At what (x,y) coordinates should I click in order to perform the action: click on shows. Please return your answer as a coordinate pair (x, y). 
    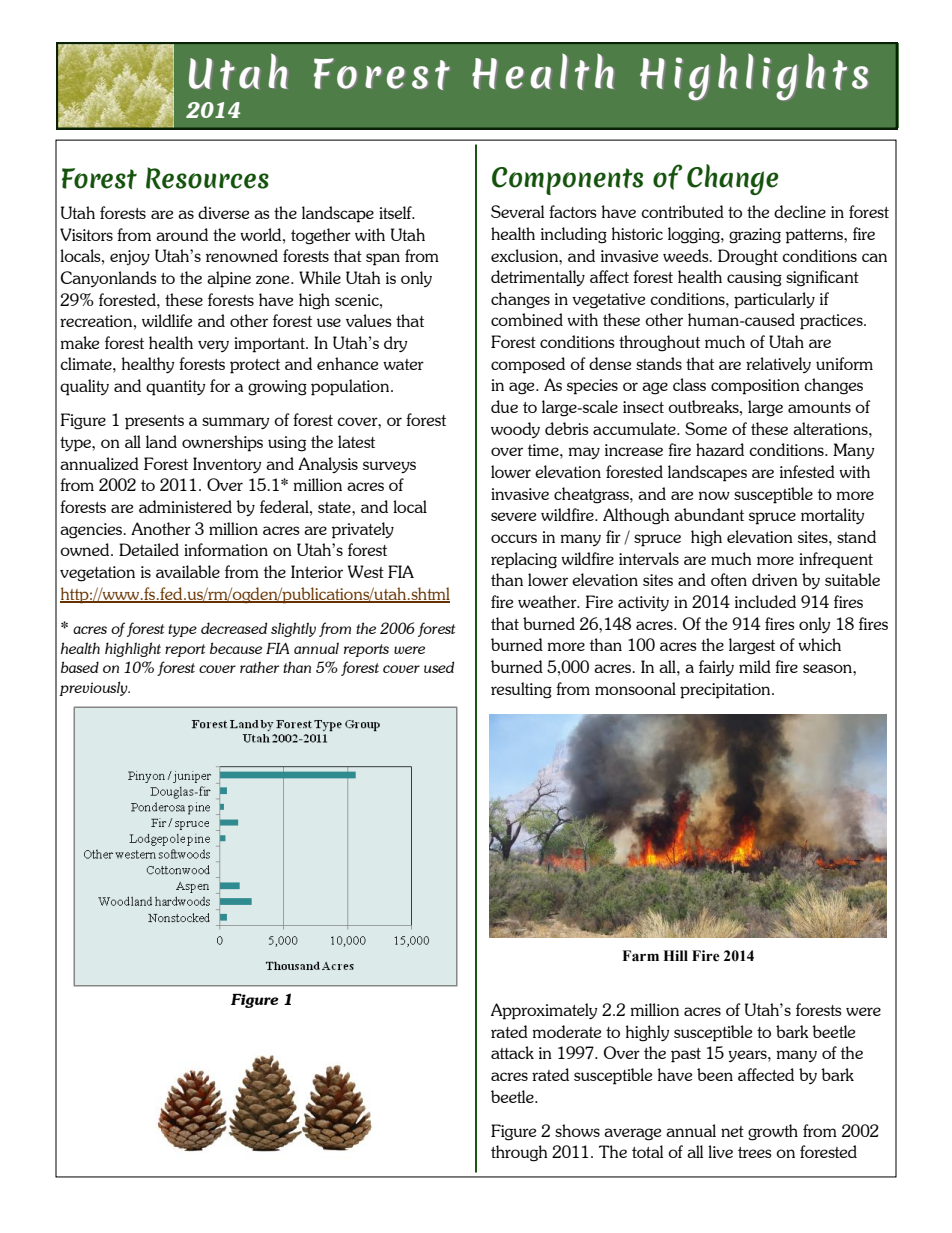
    Looking at the image, I should click on (577, 1130).
